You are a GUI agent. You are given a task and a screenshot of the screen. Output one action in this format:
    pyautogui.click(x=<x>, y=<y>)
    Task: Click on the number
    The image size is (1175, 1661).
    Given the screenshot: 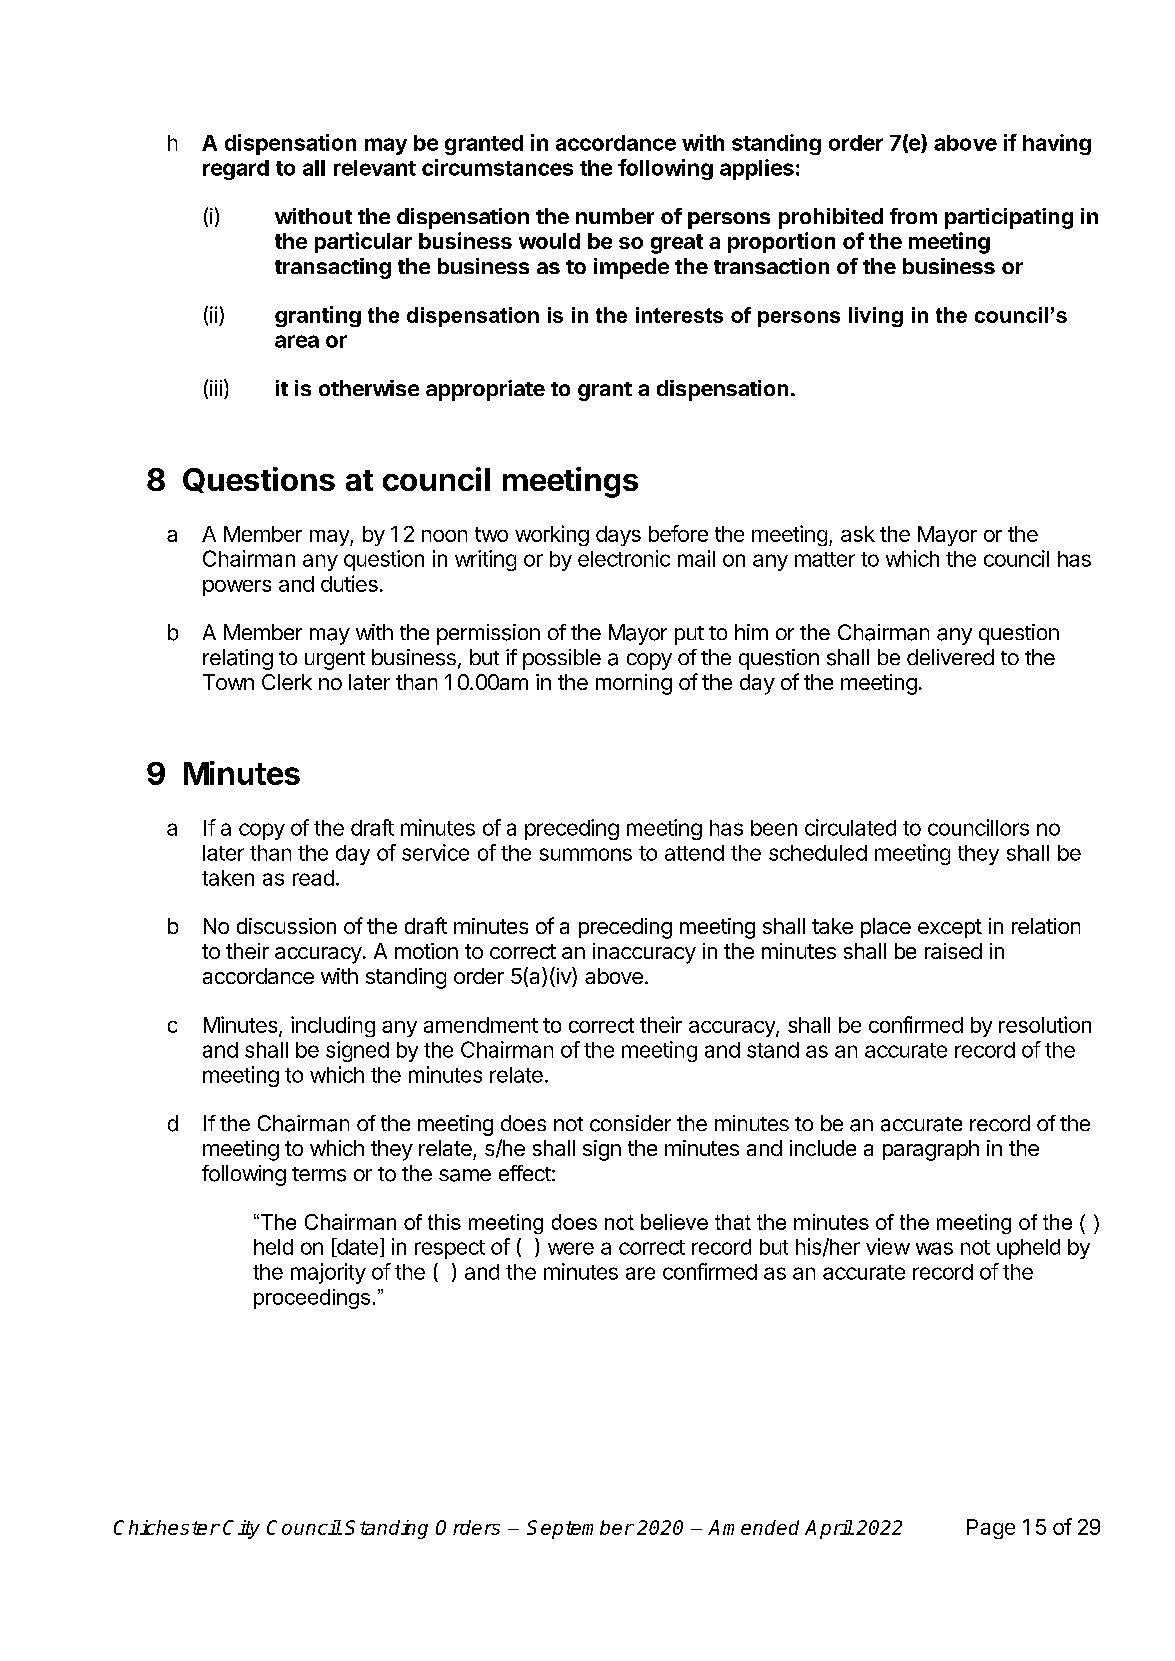 What is the action you would take?
    pyautogui.click(x=615, y=216)
